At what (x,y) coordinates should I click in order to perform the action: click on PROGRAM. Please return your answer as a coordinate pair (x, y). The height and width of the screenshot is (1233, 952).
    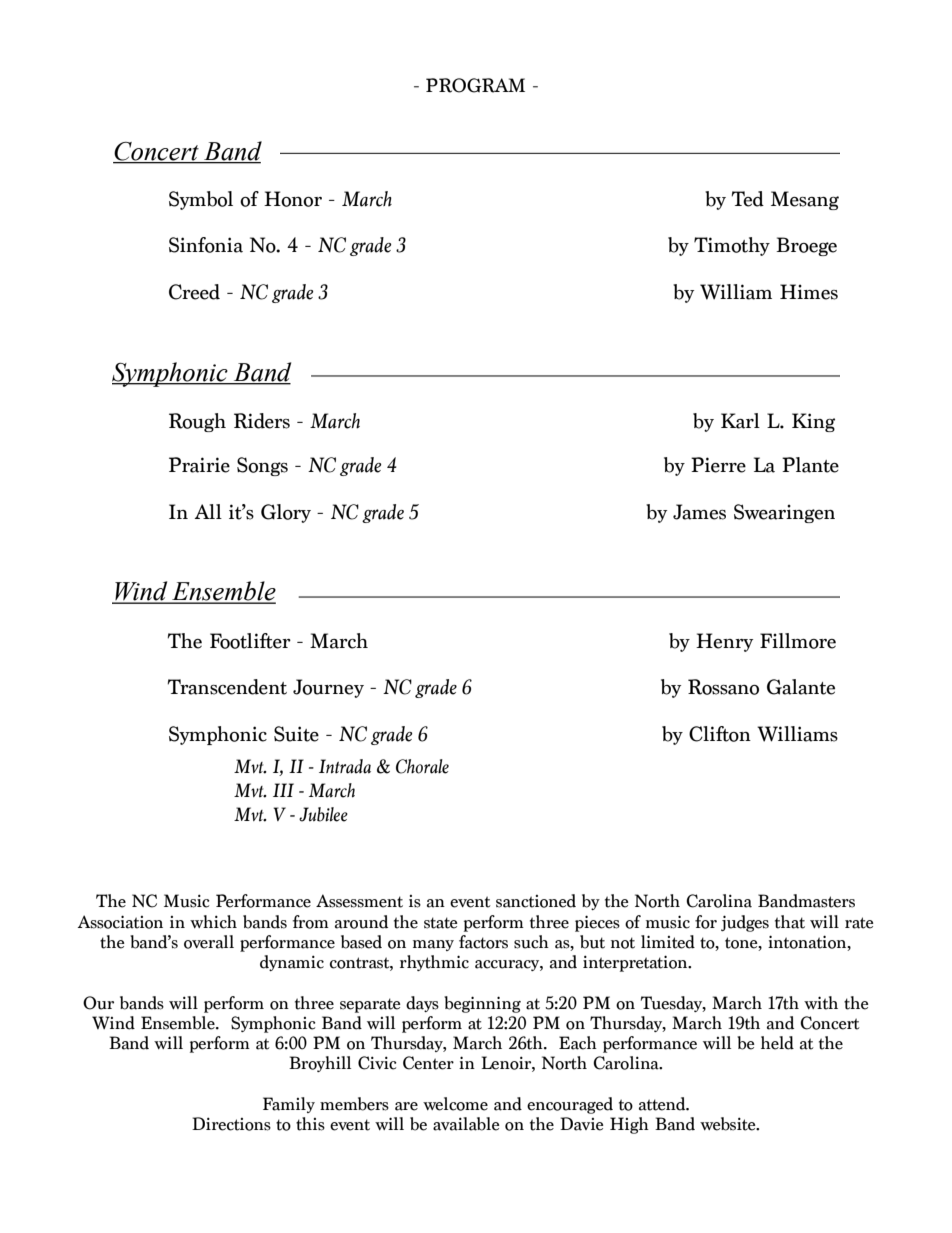
    Looking at the image, I should click on (475, 85).
